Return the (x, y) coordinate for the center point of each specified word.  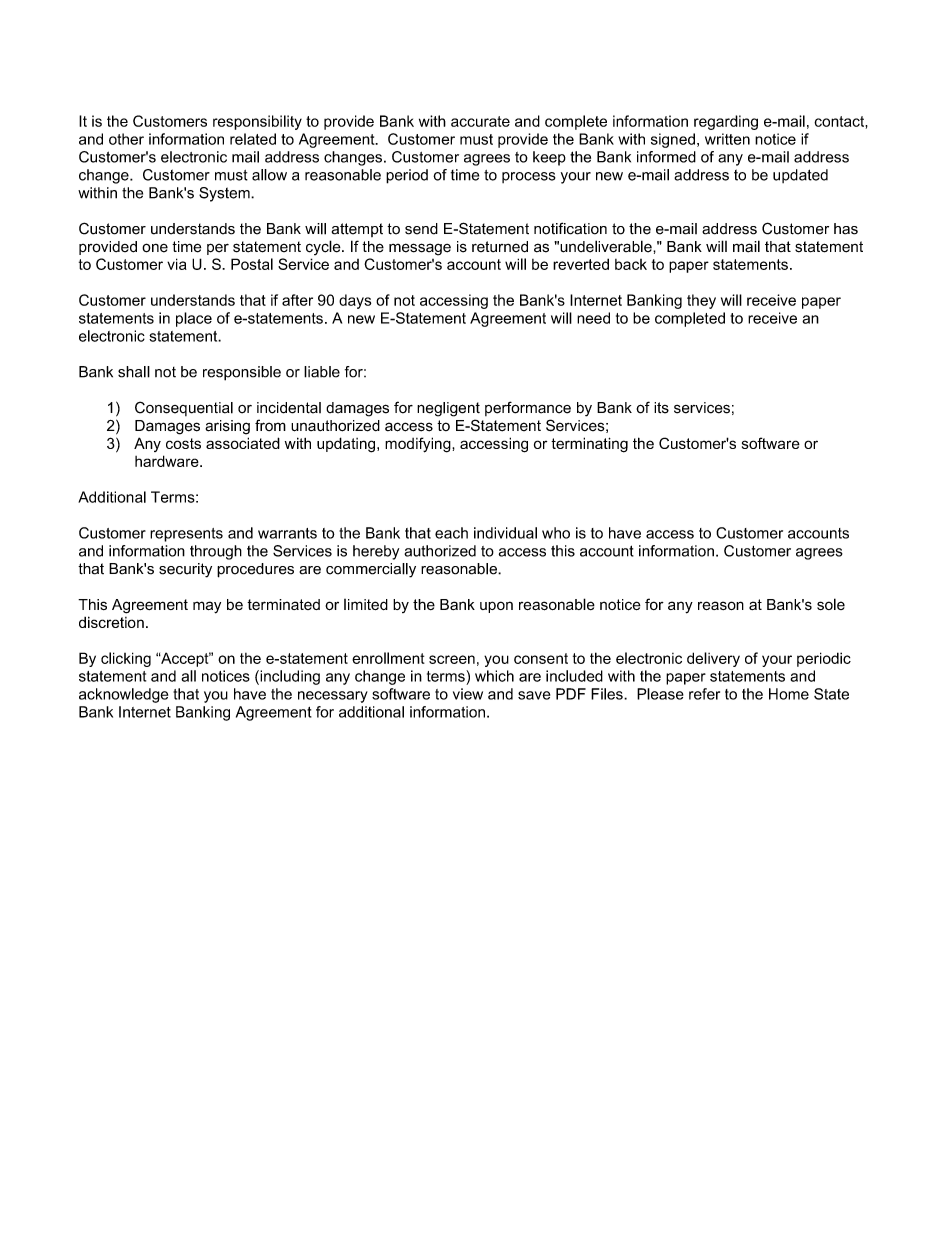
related (253, 139)
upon (496, 607)
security (185, 570)
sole (831, 604)
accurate (480, 121)
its (661, 408)
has (846, 229)
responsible (242, 373)
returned (500, 247)
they (701, 301)
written (727, 139)
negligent (448, 409)
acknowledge (123, 695)
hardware (168, 461)
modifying (419, 445)
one (155, 248)
